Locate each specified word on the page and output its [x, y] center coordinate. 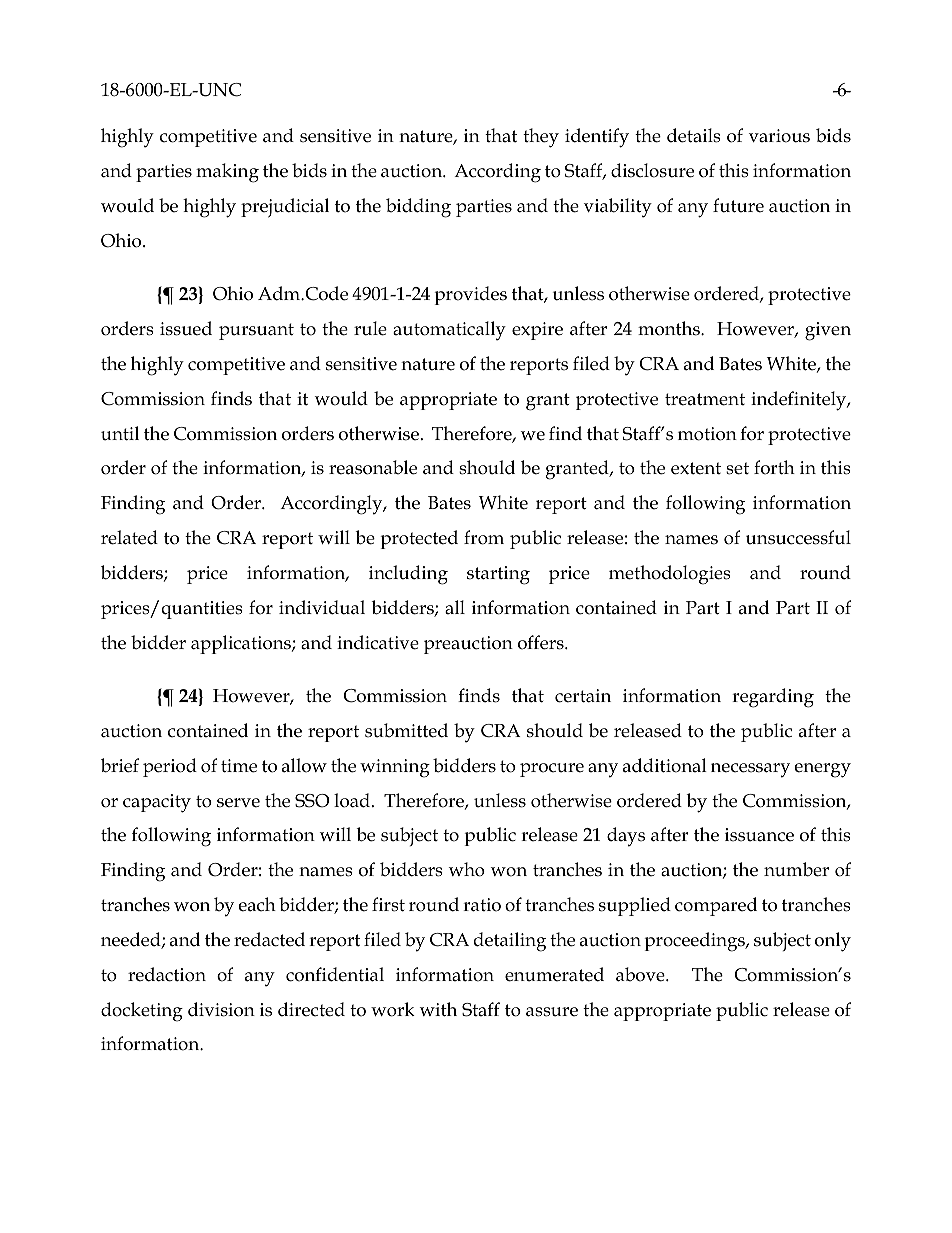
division [221, 1009]
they [541, 138]
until [120, 433]
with [438, 1009]
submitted [406, 730]
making [227, 173]
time [239, 766]
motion [707, 434]
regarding [773, 698]
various [779, 136]
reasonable [373, 467]
